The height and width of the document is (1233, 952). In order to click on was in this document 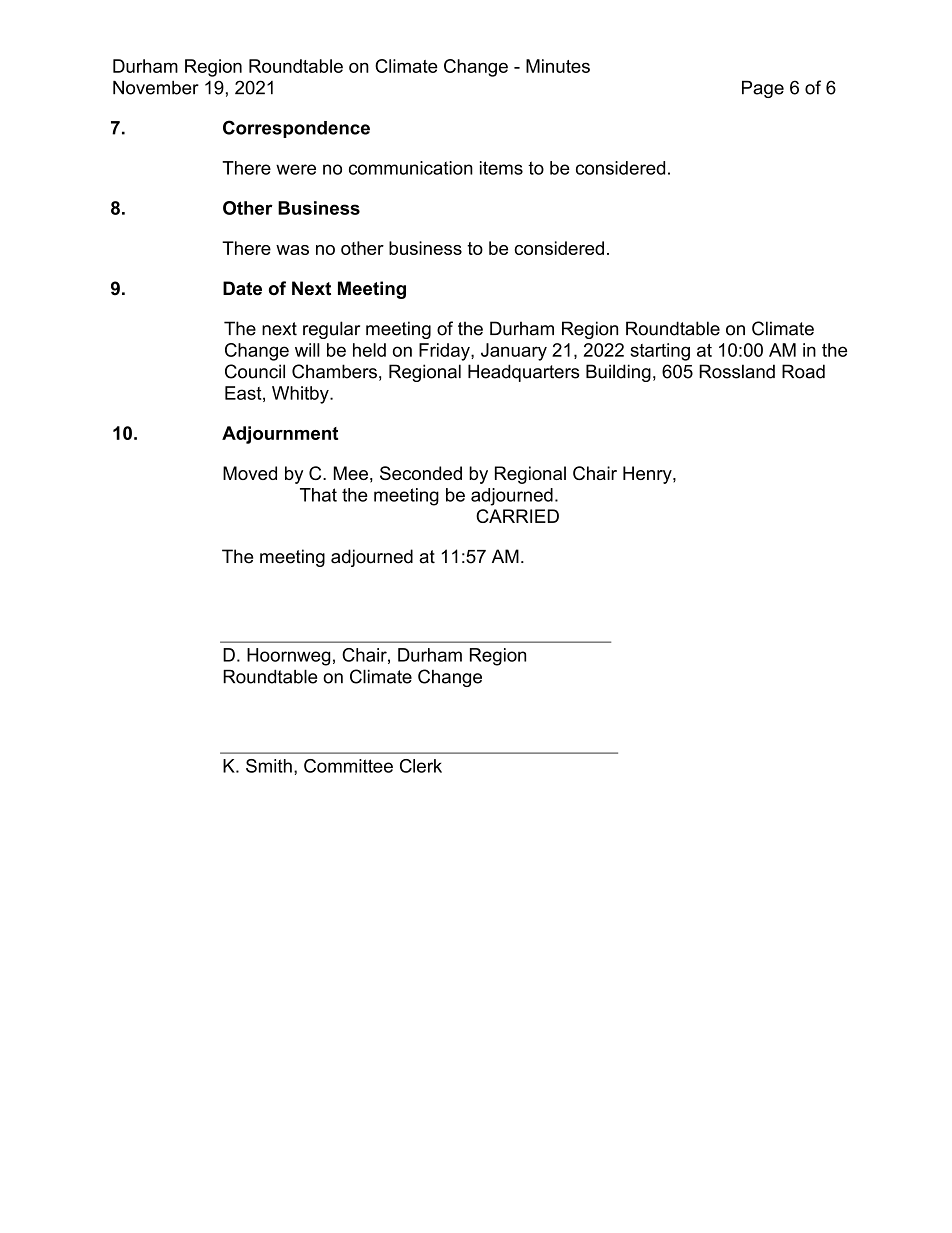, I will do `click(292, 250)`.
